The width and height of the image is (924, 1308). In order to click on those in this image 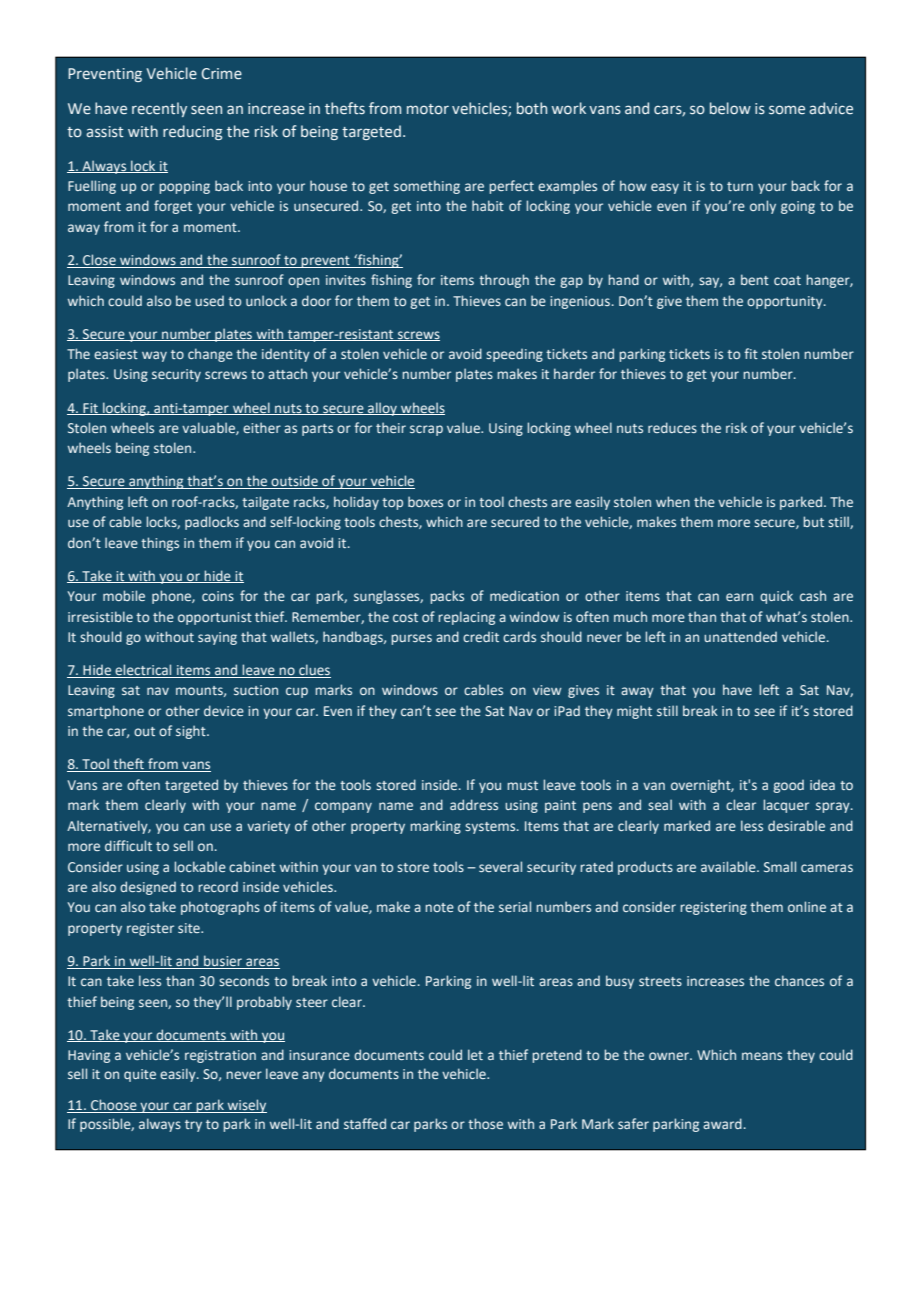, I will do `click(485, 1123)`.
